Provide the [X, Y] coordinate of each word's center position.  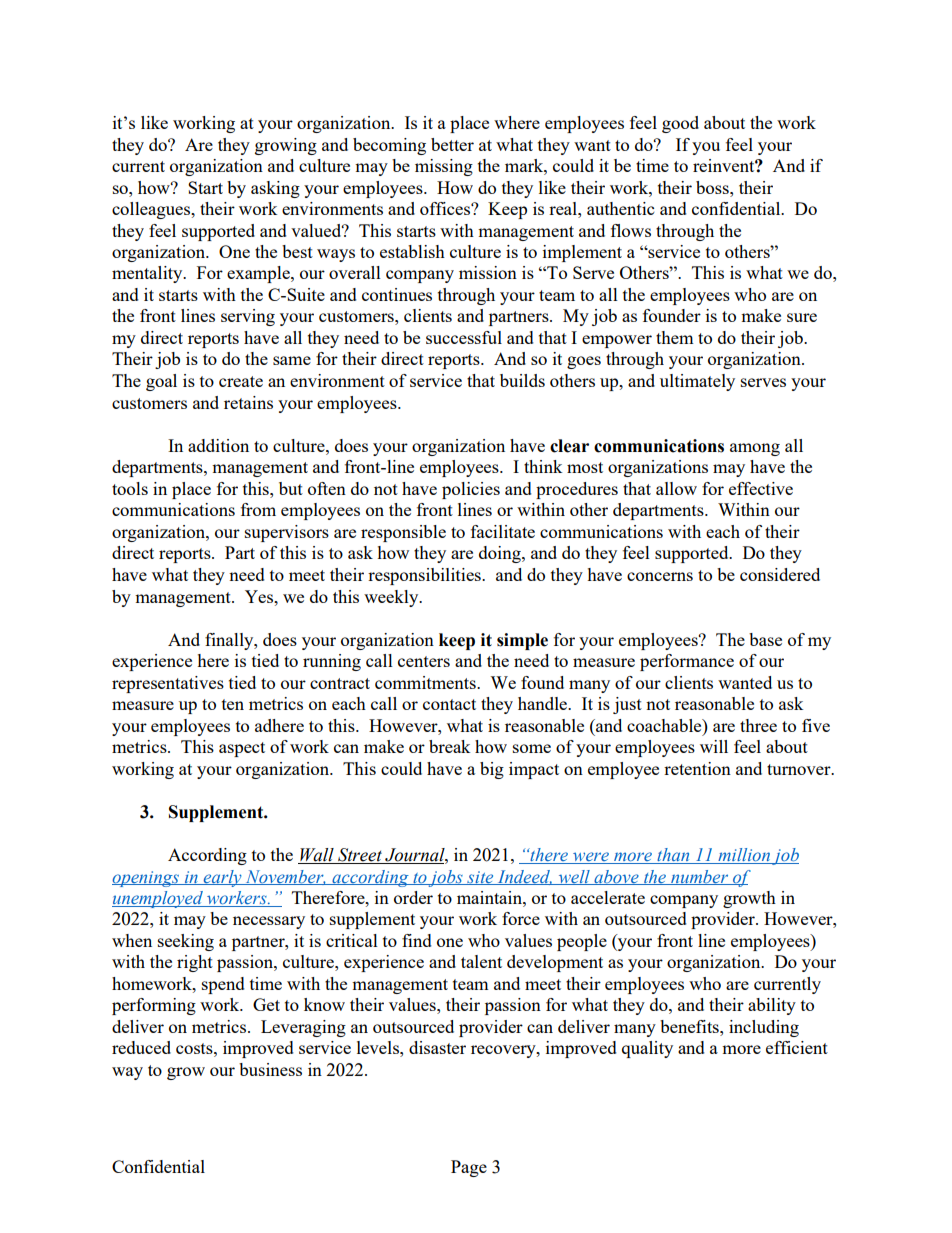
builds [522, 380]
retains [248, 402]
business [270, 1069]
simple [522, 641]
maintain [490, 897]
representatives [168, 684]
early [222, 878]
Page [469, 1168]
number [700, 877]
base [765, 639]
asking [275, 189]
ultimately [697, 382]
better [452, 144]
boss [713, 187]
